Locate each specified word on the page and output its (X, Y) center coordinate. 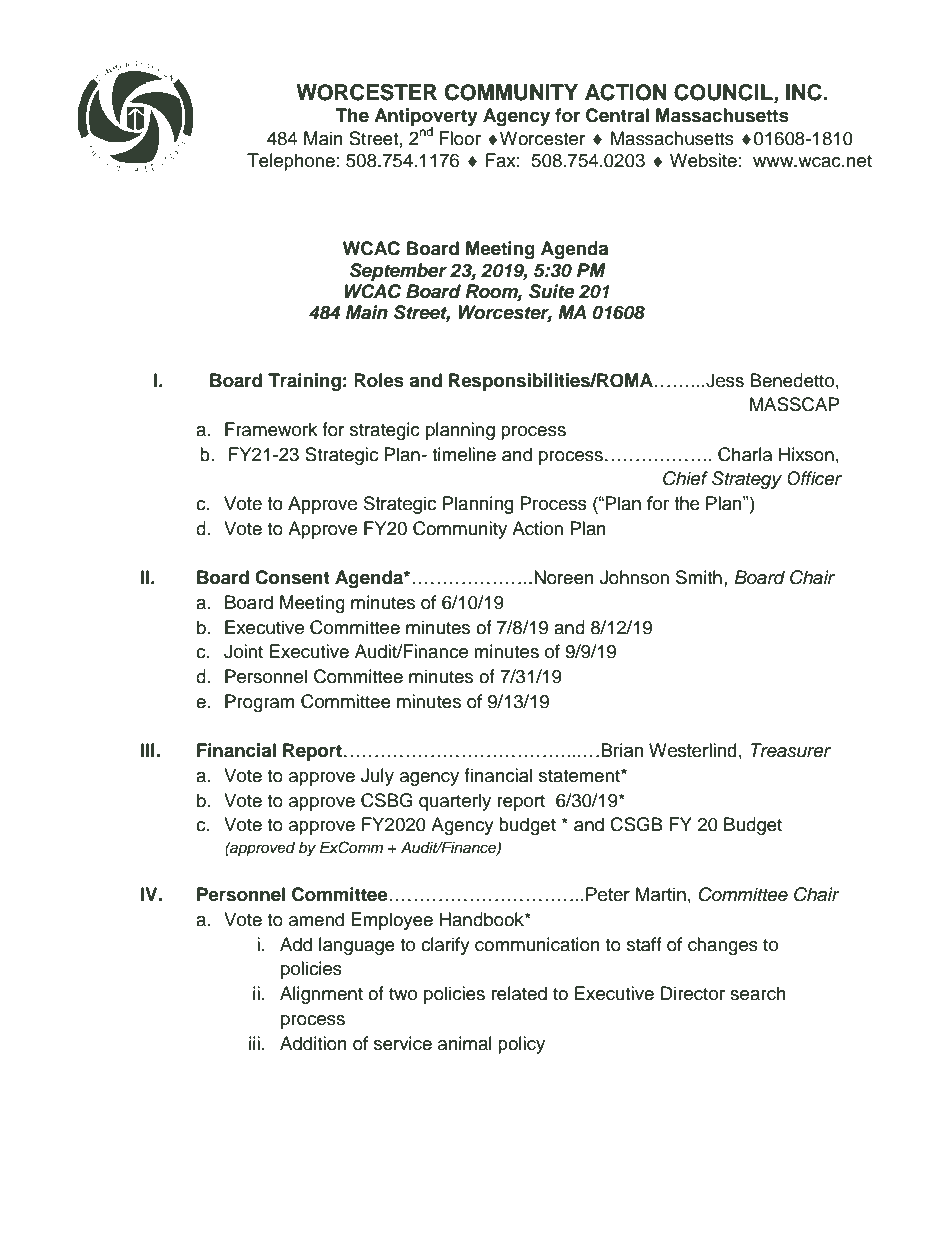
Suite (551, 291)
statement (580, 776)
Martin (661, 894)
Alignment (321, 995)
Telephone (291, 162)
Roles (379, 380)
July (377, 777)
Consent (292, 577)
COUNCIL (724, 92)
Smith (699, 577)
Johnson (634, 577)
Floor (460, 138)
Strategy (747, 480)
